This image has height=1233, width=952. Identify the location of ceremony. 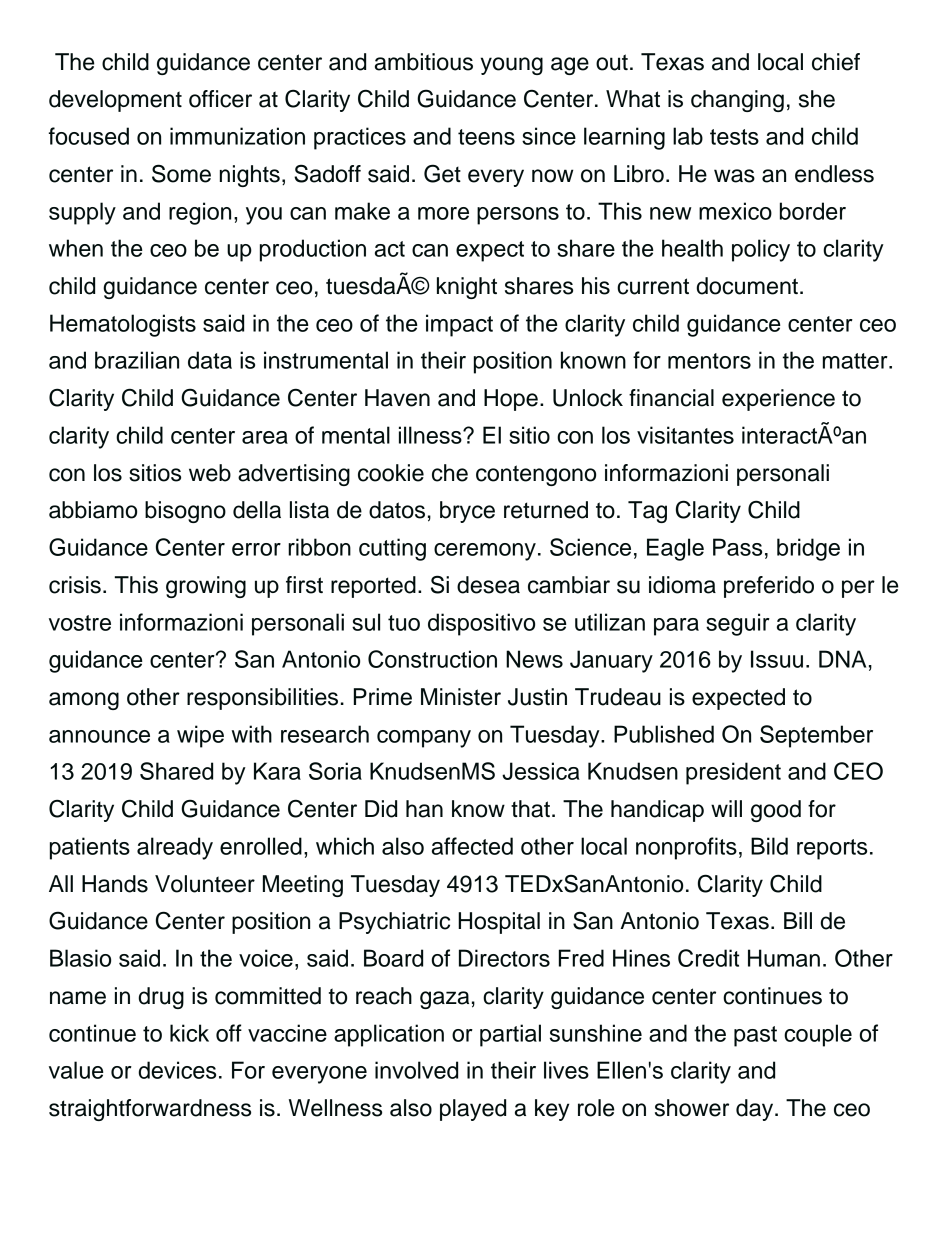
(485, 552).
